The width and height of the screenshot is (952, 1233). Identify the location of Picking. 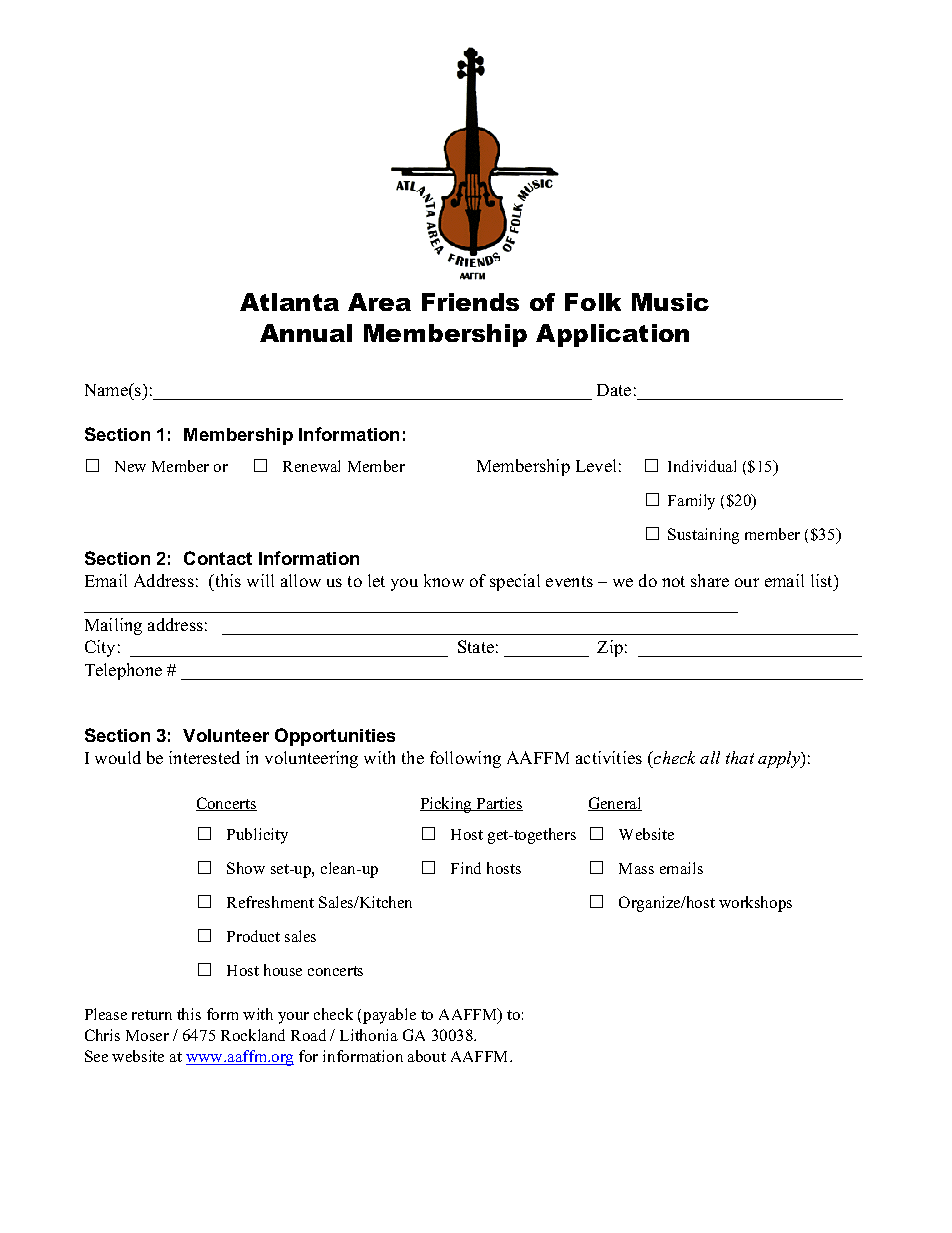
(447, 805).
